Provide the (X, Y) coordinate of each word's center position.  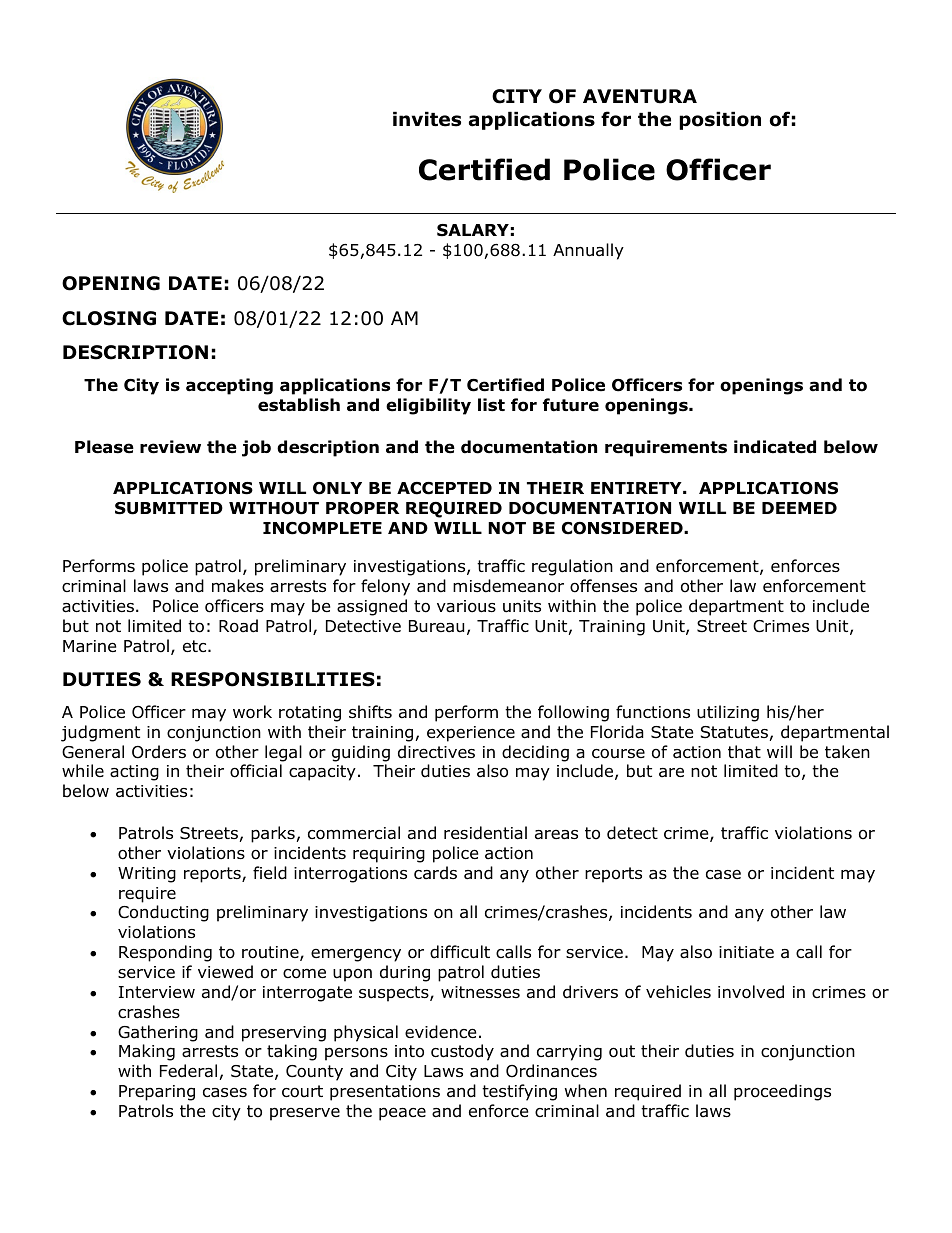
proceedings (782, 1092)
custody (462, 1052)
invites (427, 119)
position (720, 120)
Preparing (157, 1093)
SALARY (473, 230)
